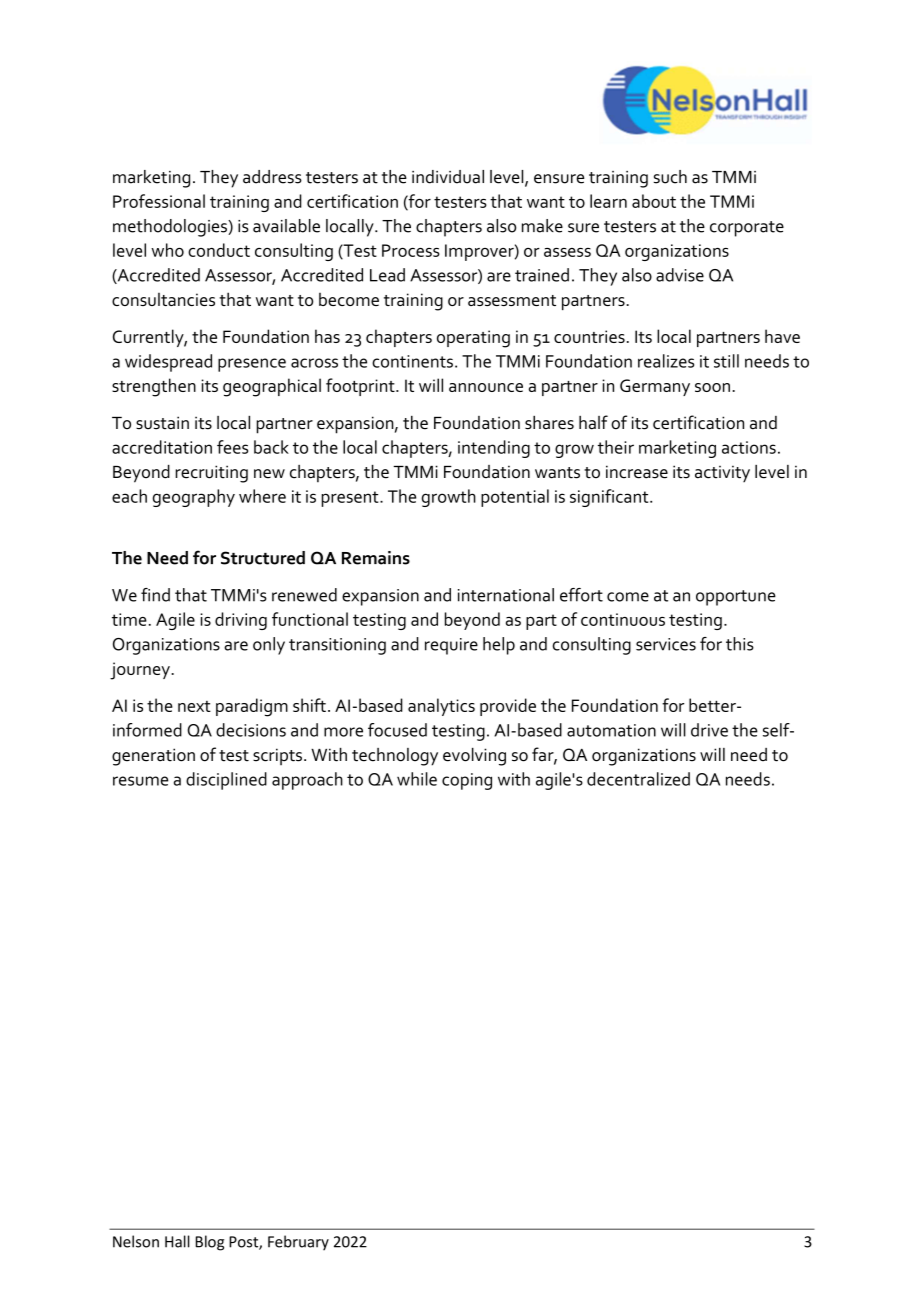 This screenshot has width=924, height=1308. I want to click on next, so click(194, 706).
